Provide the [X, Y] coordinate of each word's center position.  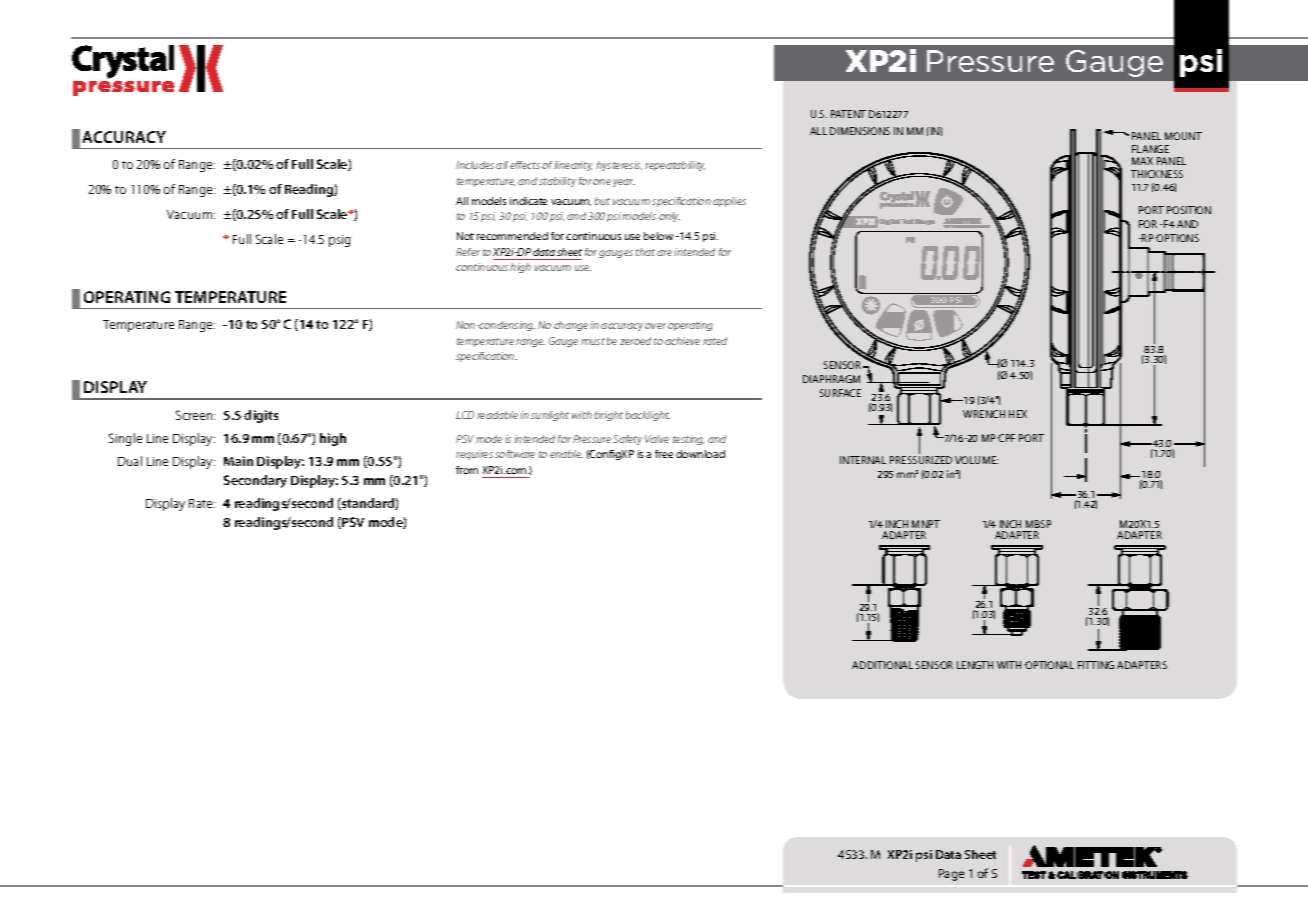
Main [238, 461]
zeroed [635, 341]
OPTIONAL [1049, 665]
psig [340, 241]
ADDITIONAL [882, 665]
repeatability [675, 166]
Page [951, 875]
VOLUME [976, 460]
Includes [475, 165]
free [664, 454]
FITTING [1096, 665]
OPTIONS [1177, 238]
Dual [130, 461]
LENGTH [975, 665]
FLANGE [1150, 149]
